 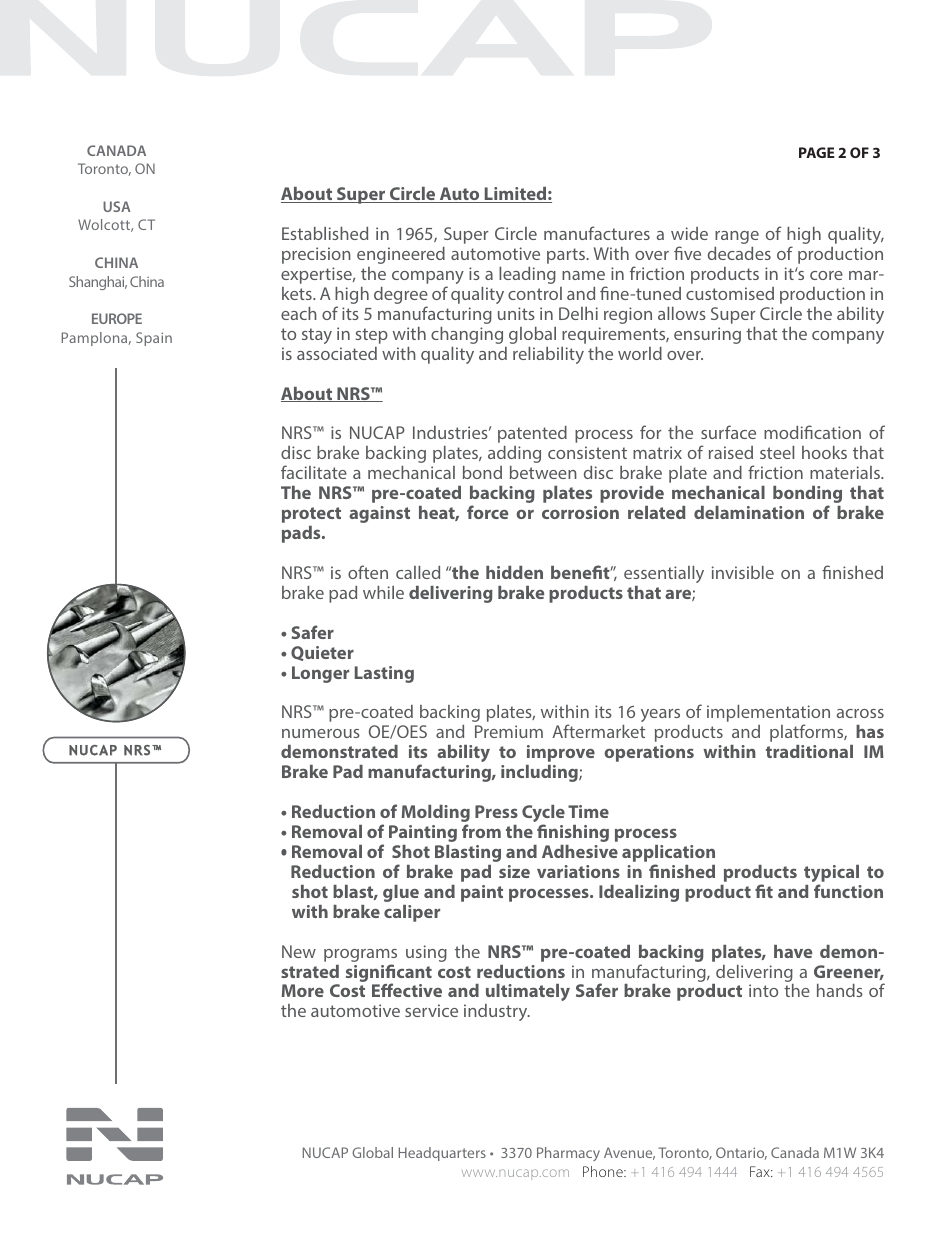 I want to click on using, so click(x=426, y=953).
